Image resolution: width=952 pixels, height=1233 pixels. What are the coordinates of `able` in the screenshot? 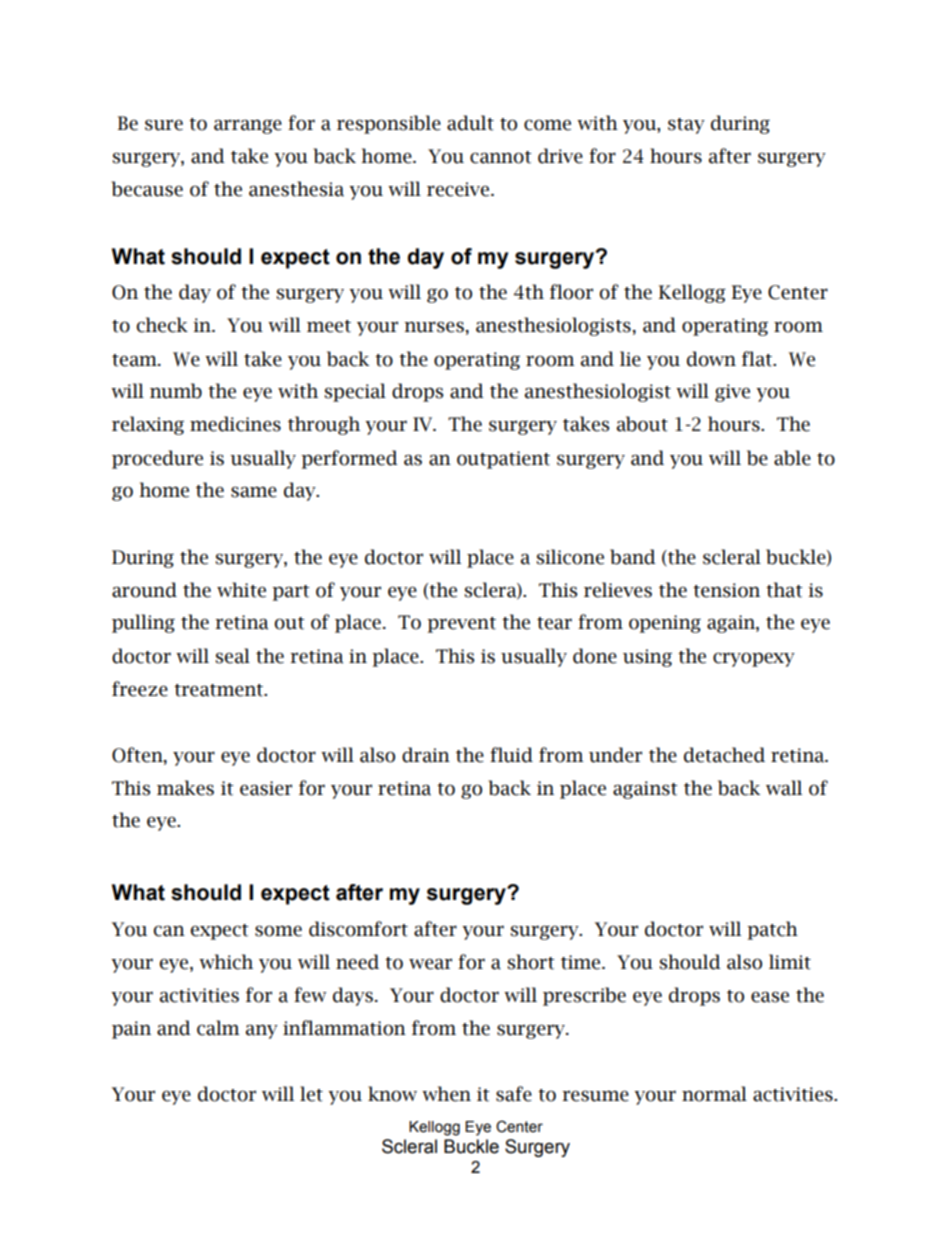 It's located at (792, 458).
